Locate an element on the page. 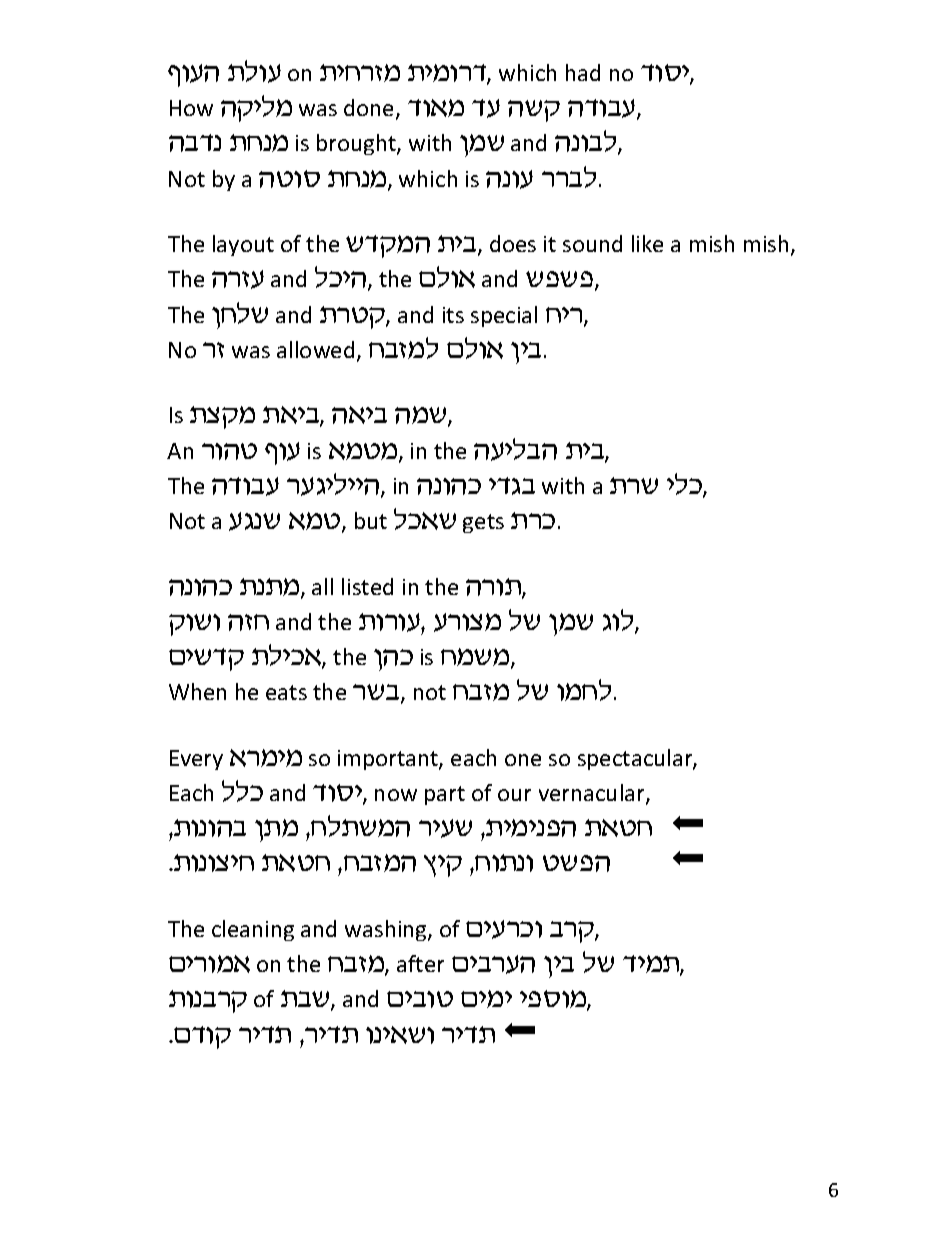 This image has height=1233, width=952. eats is located at coordinates (286, 692).
